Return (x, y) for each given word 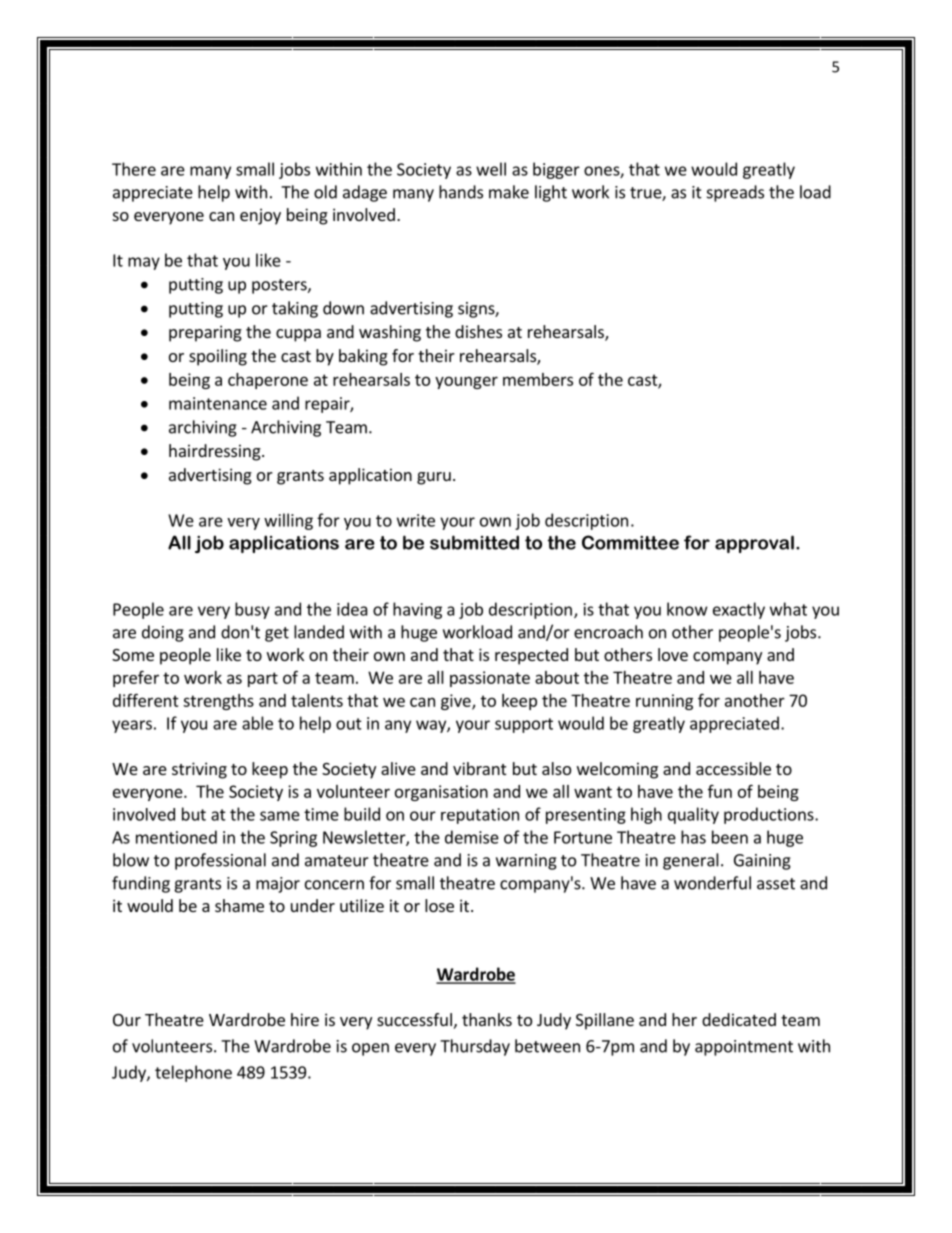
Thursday (475, 1047)
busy (252, 610)
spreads (735, 193)
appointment (744, 1048)
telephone (193, 1073)
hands (461, 192)
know (687, 609)
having (417, 610)
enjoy (260, 216)
